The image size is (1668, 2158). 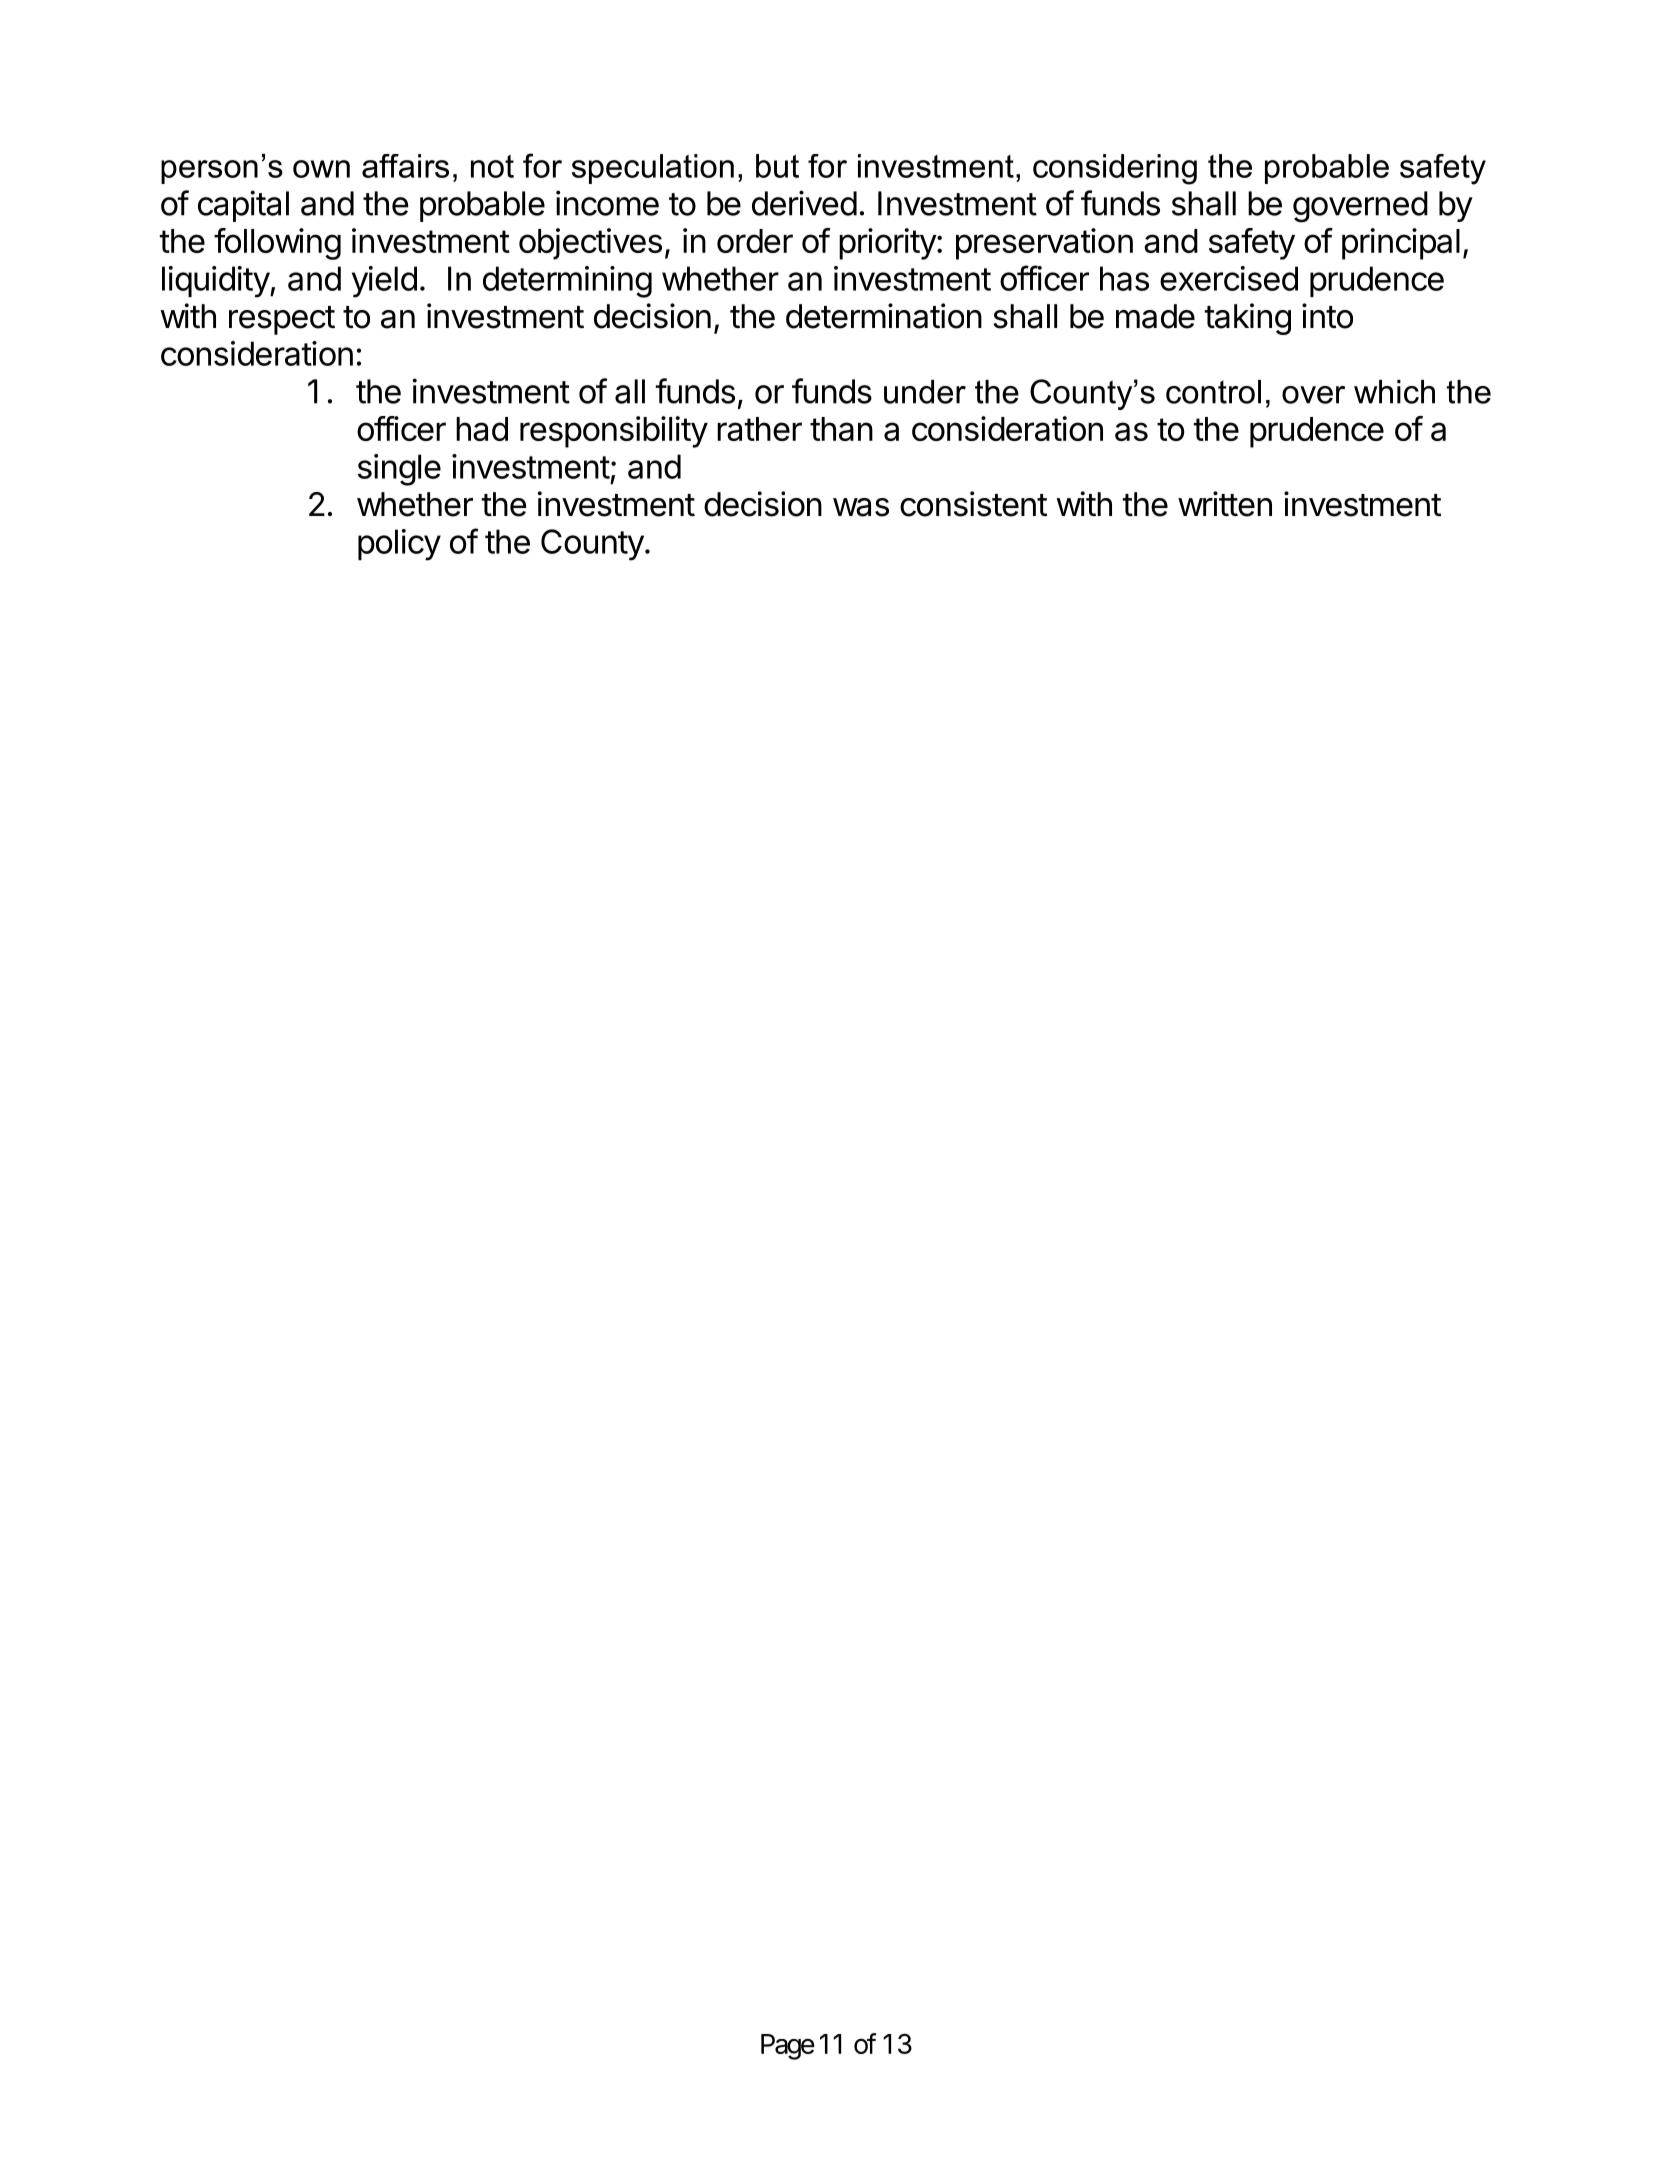 I want to click on was, so click(x=861, y=507).
